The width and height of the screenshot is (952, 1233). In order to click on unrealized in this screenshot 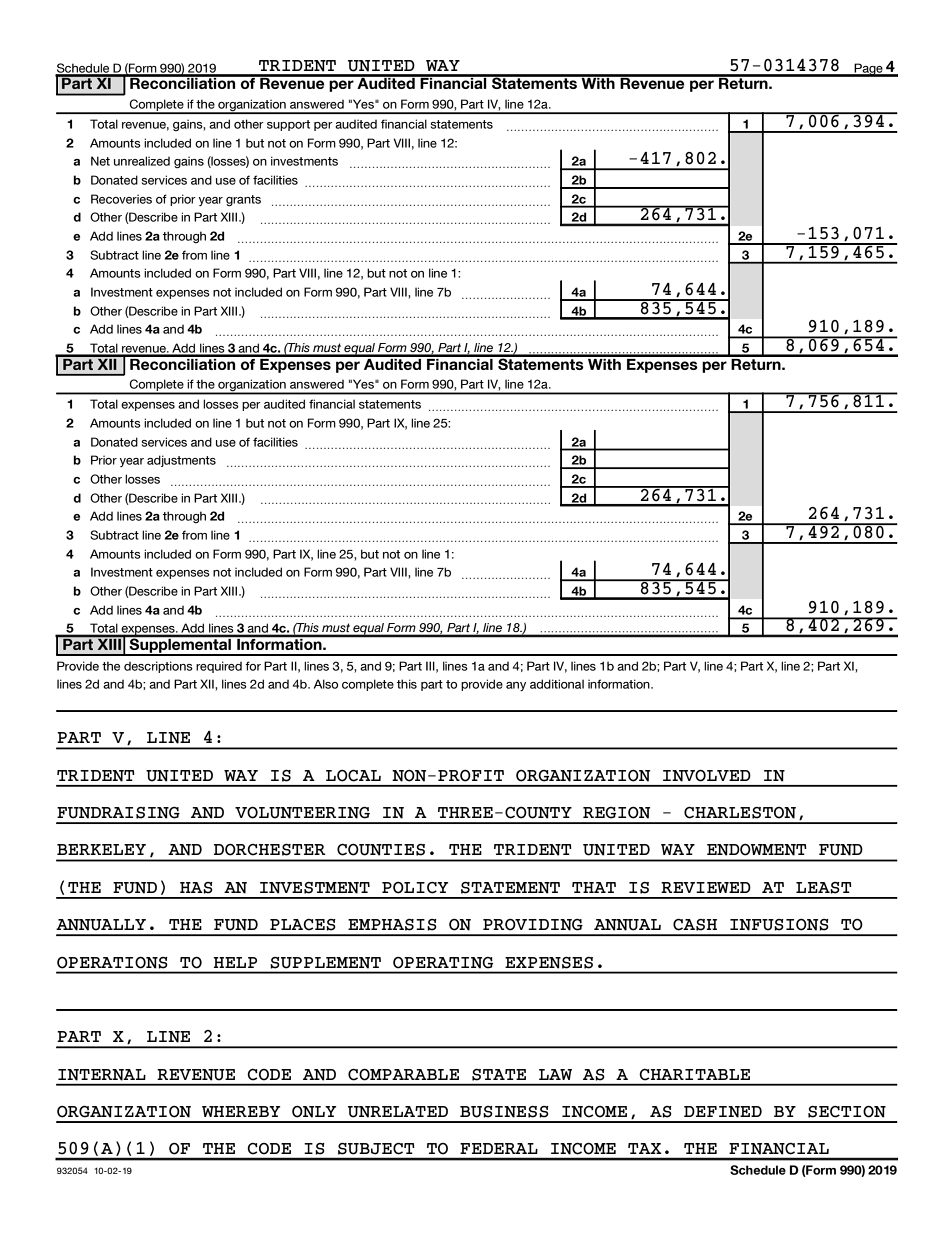, I will do `click(142, 161)`.
